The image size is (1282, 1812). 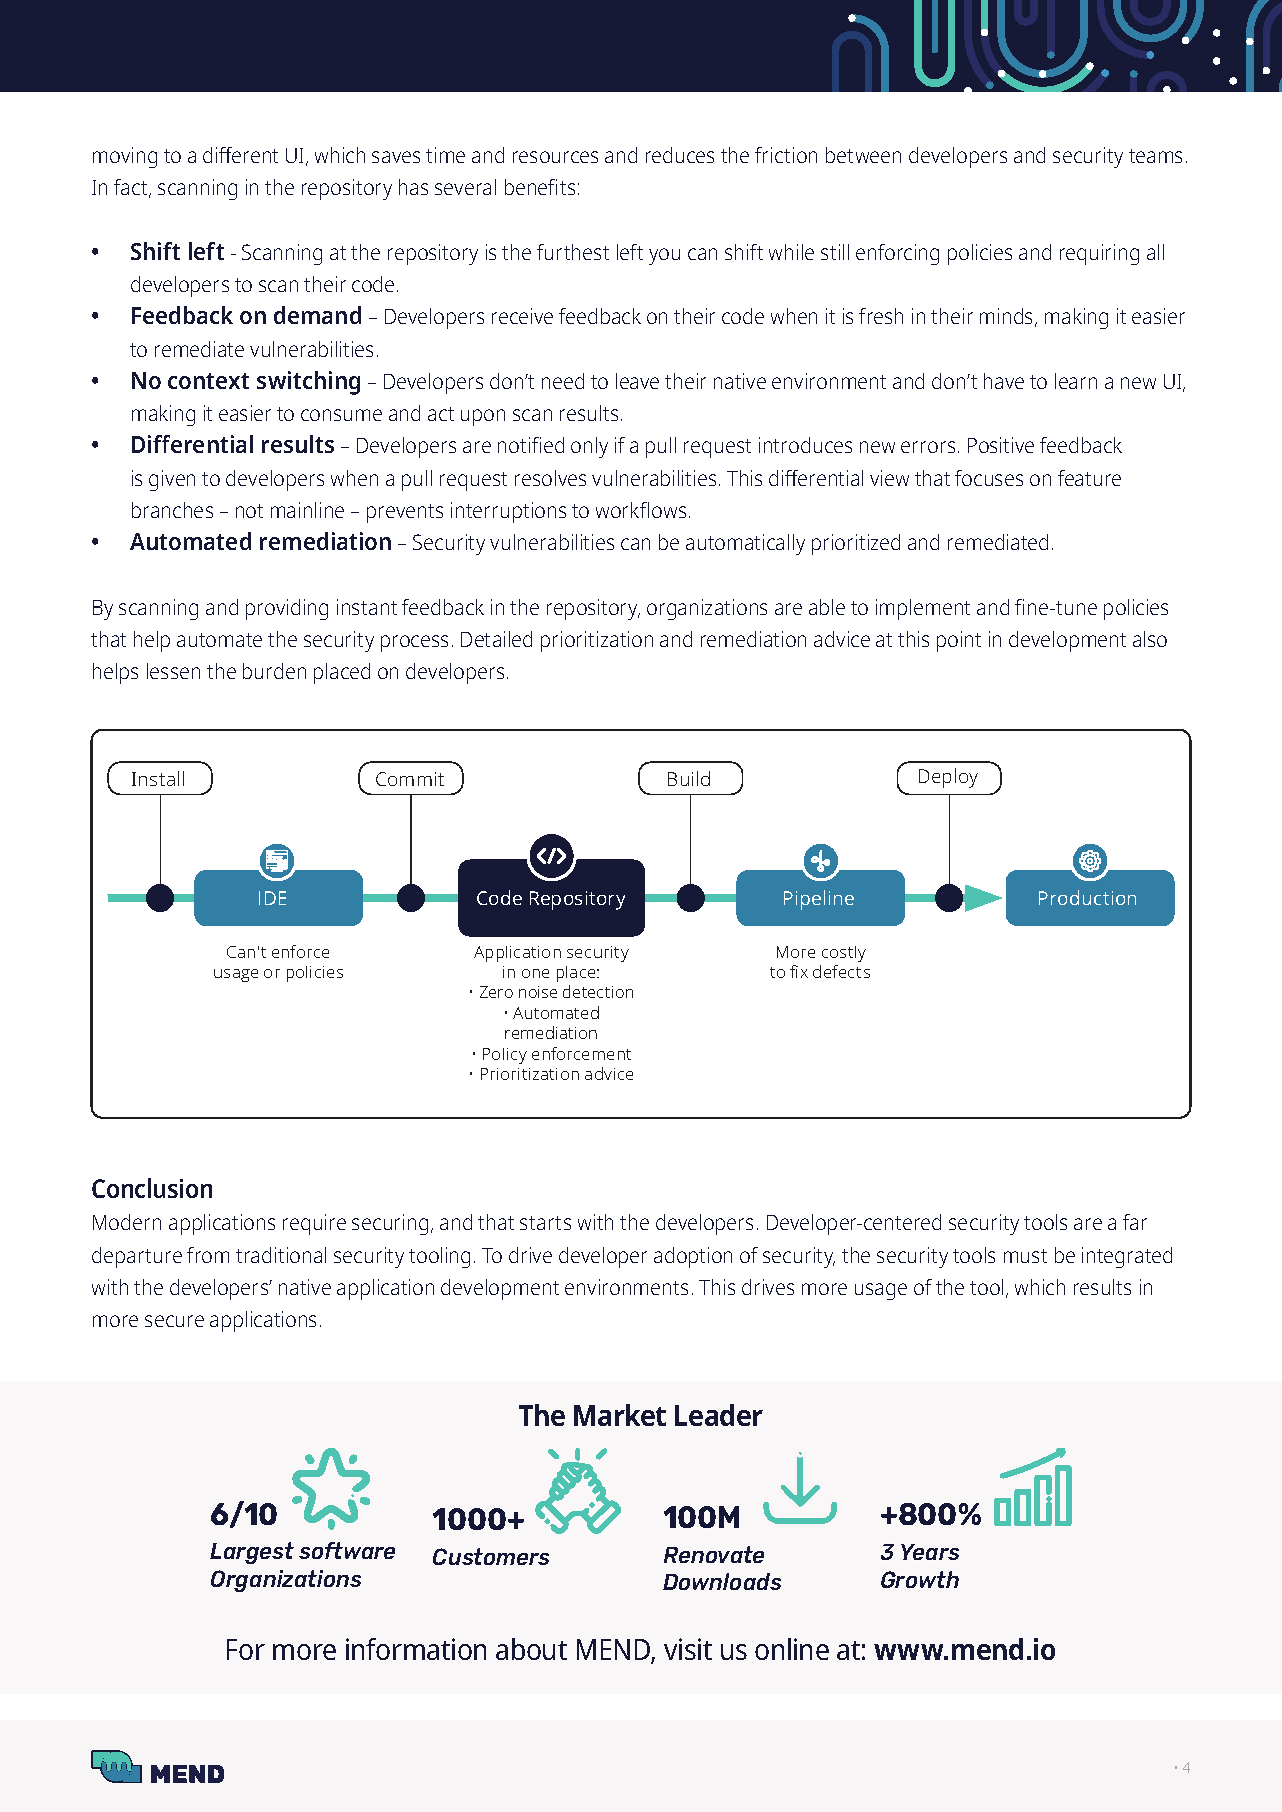 I want to click on must, so click(x=1025, y=1256).
